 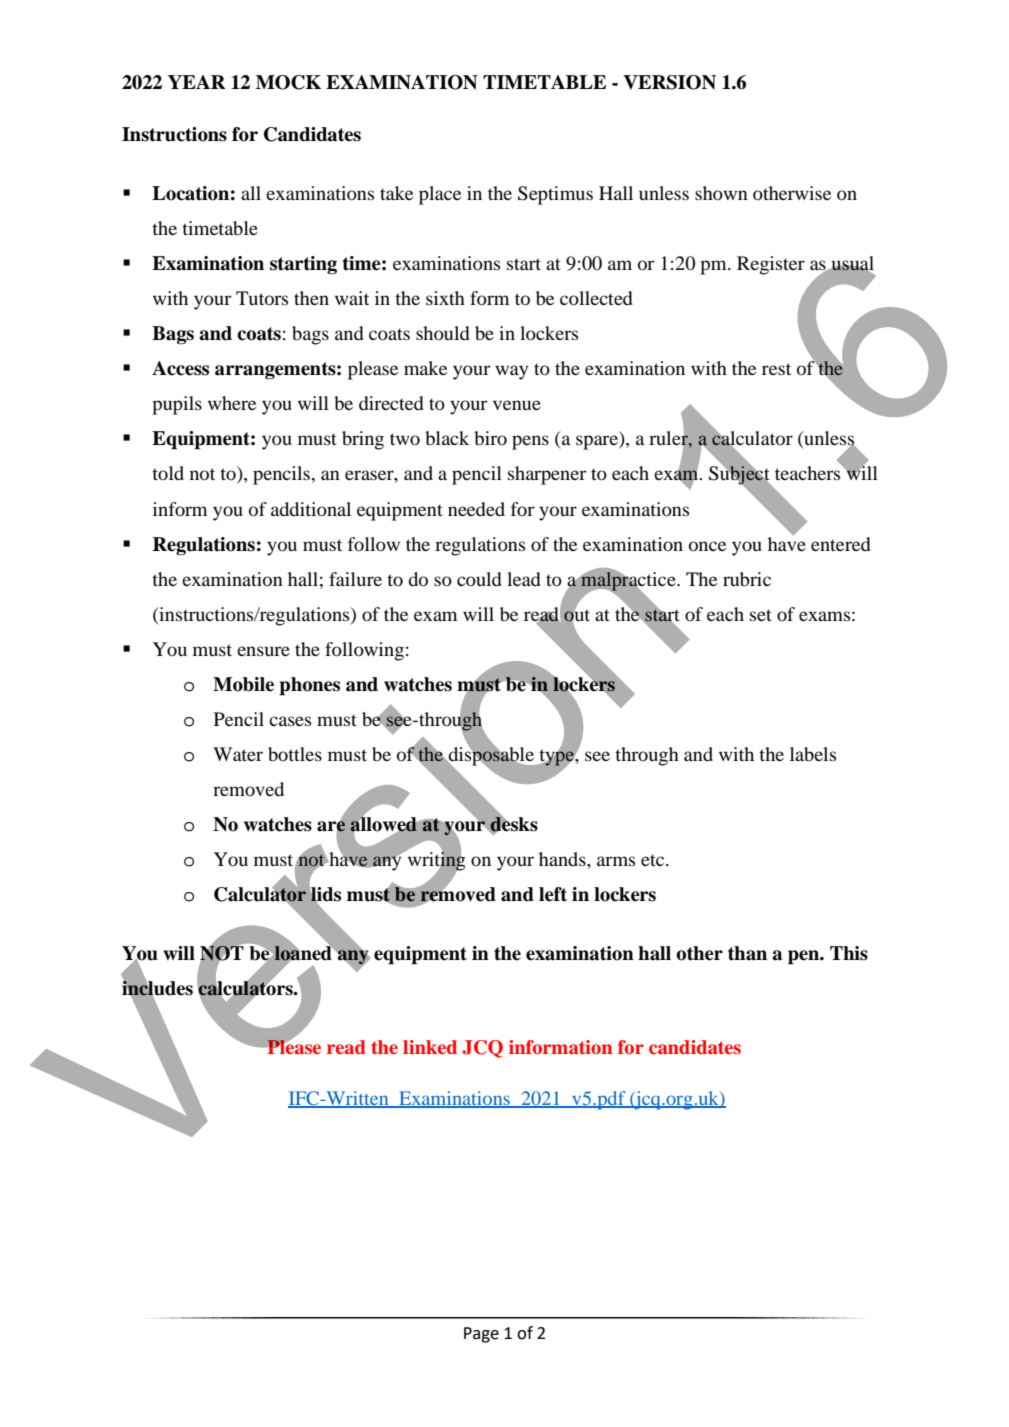 What do you see at coordinates (553, 894) in the page?
I see `left` at bounding box center [553, 894].
